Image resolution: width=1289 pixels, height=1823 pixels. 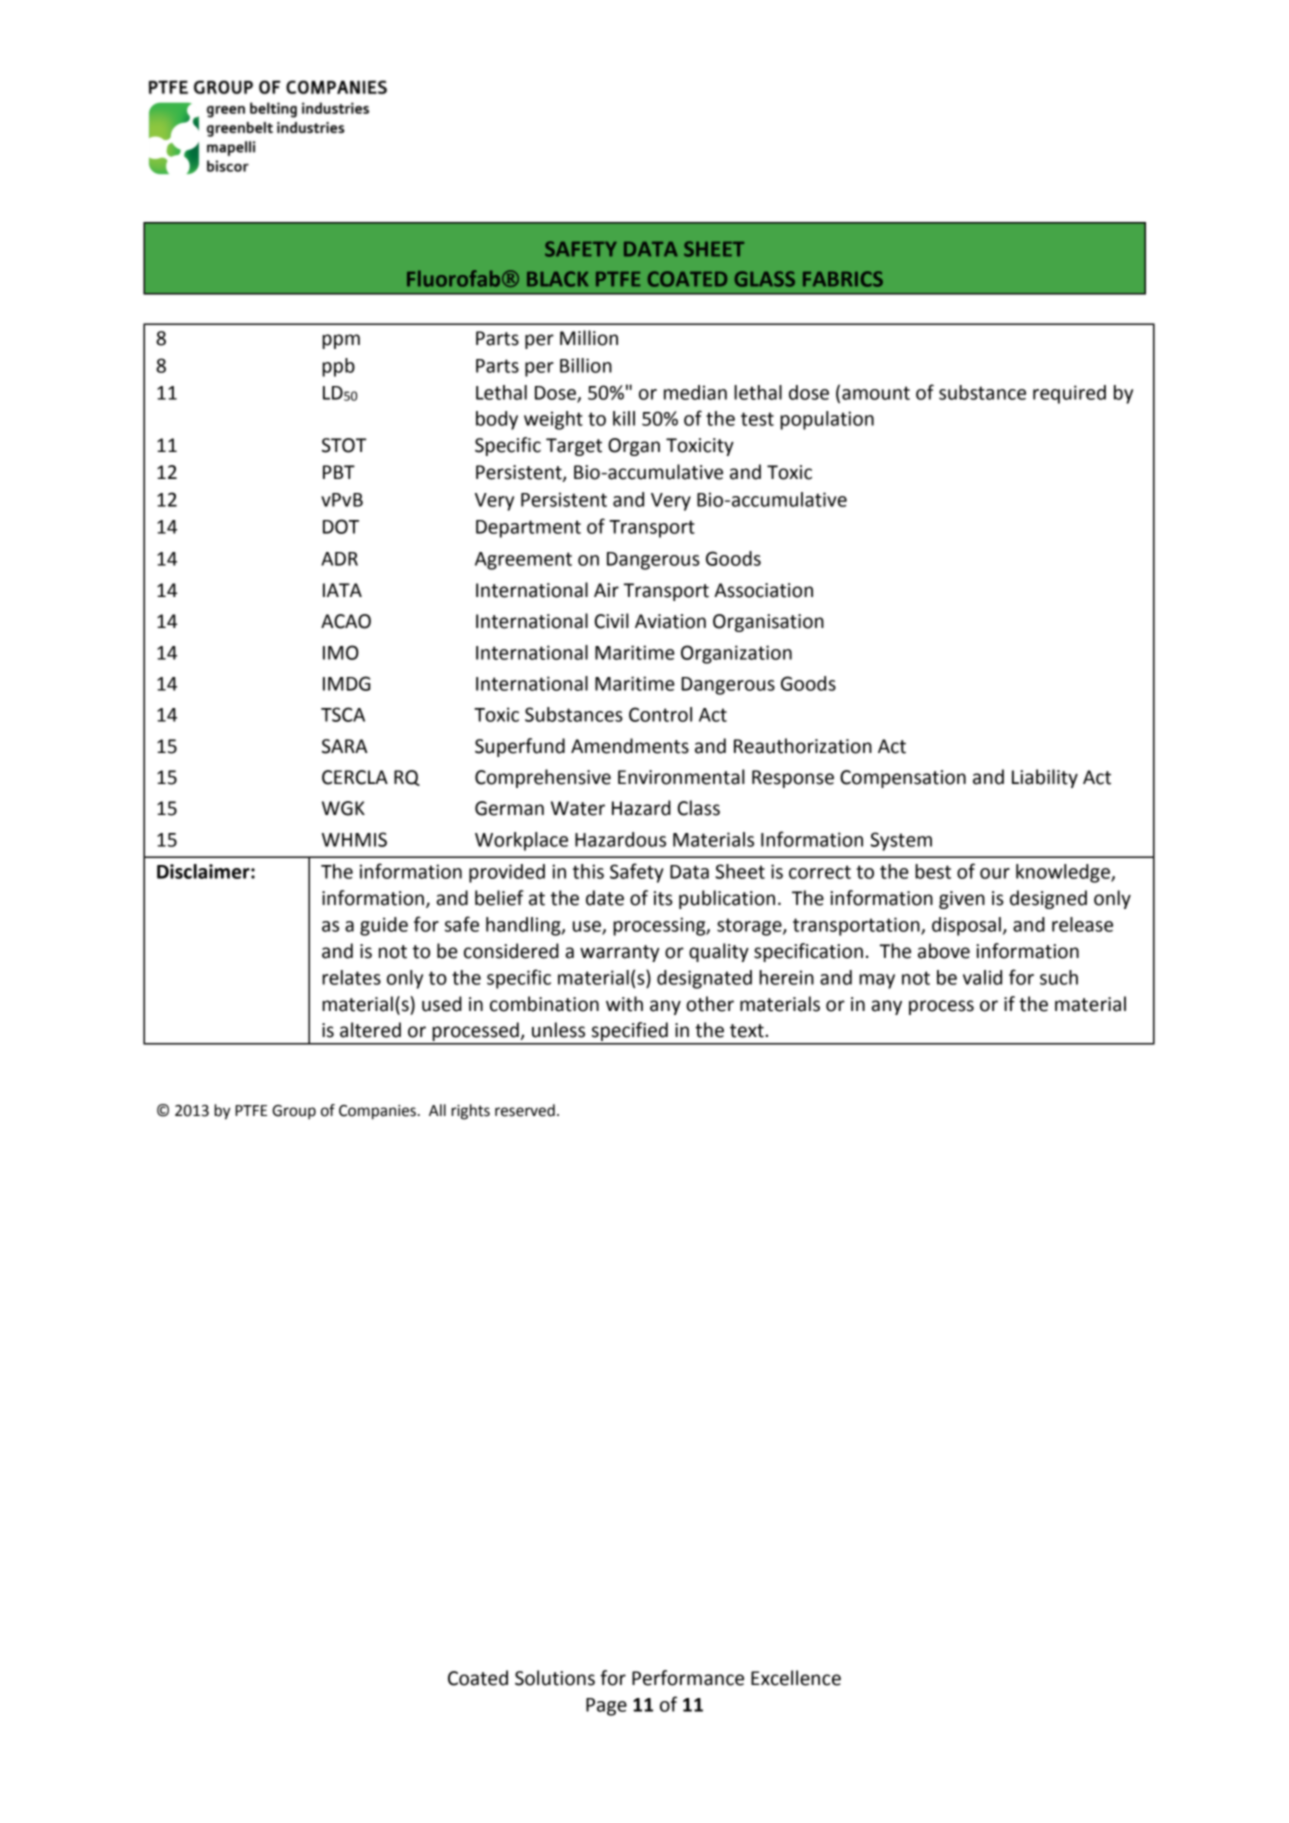 What do you see at coordinates (796, 1678) in the screenshot?
I see `Excellence` at bounding box center [796, 1678].
